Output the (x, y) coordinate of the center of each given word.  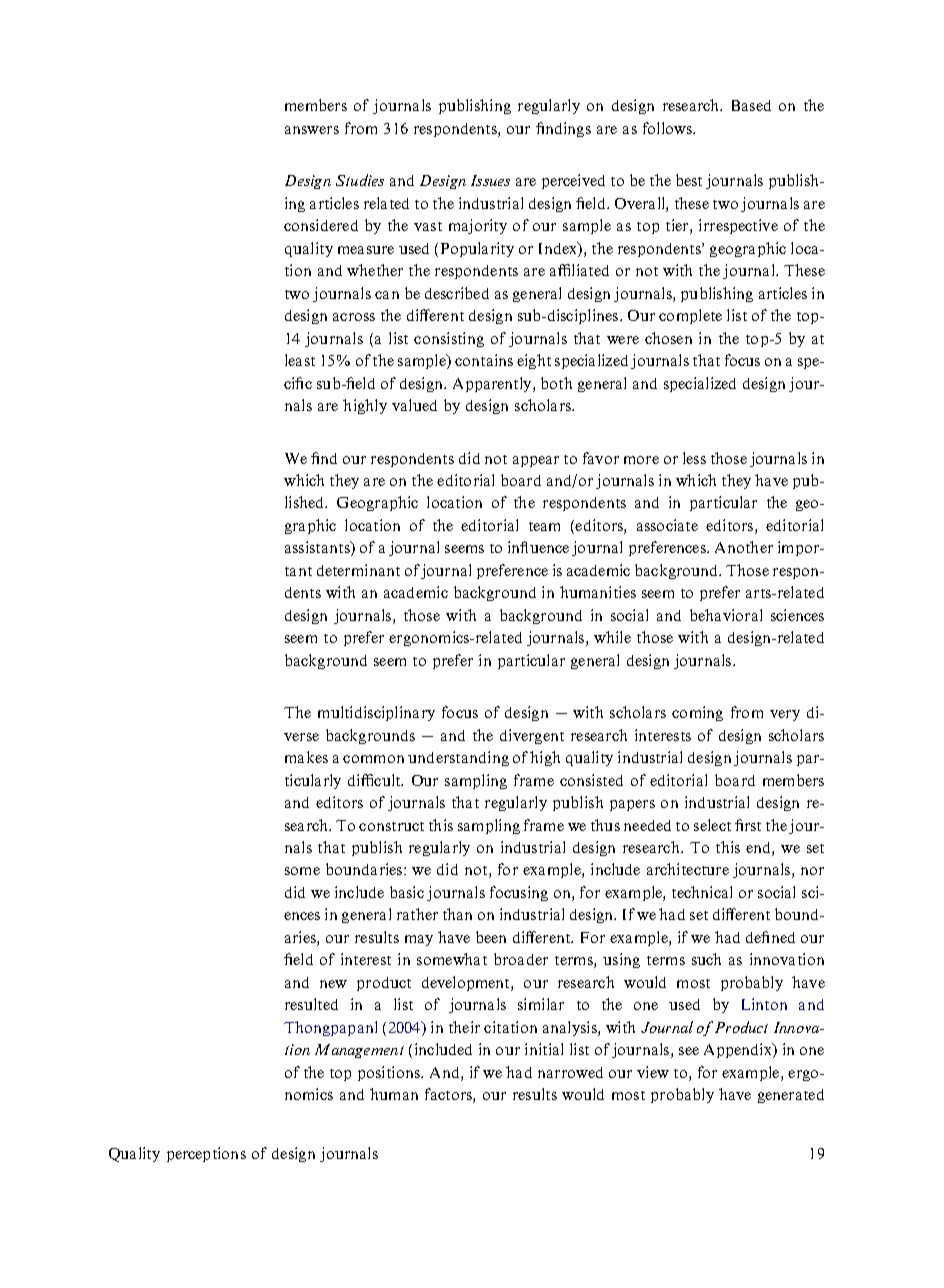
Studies (360, 180)
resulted (311, 1004)
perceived (573, 181)
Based (751, 105)
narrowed (570, 1072)
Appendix (739, 1050)
